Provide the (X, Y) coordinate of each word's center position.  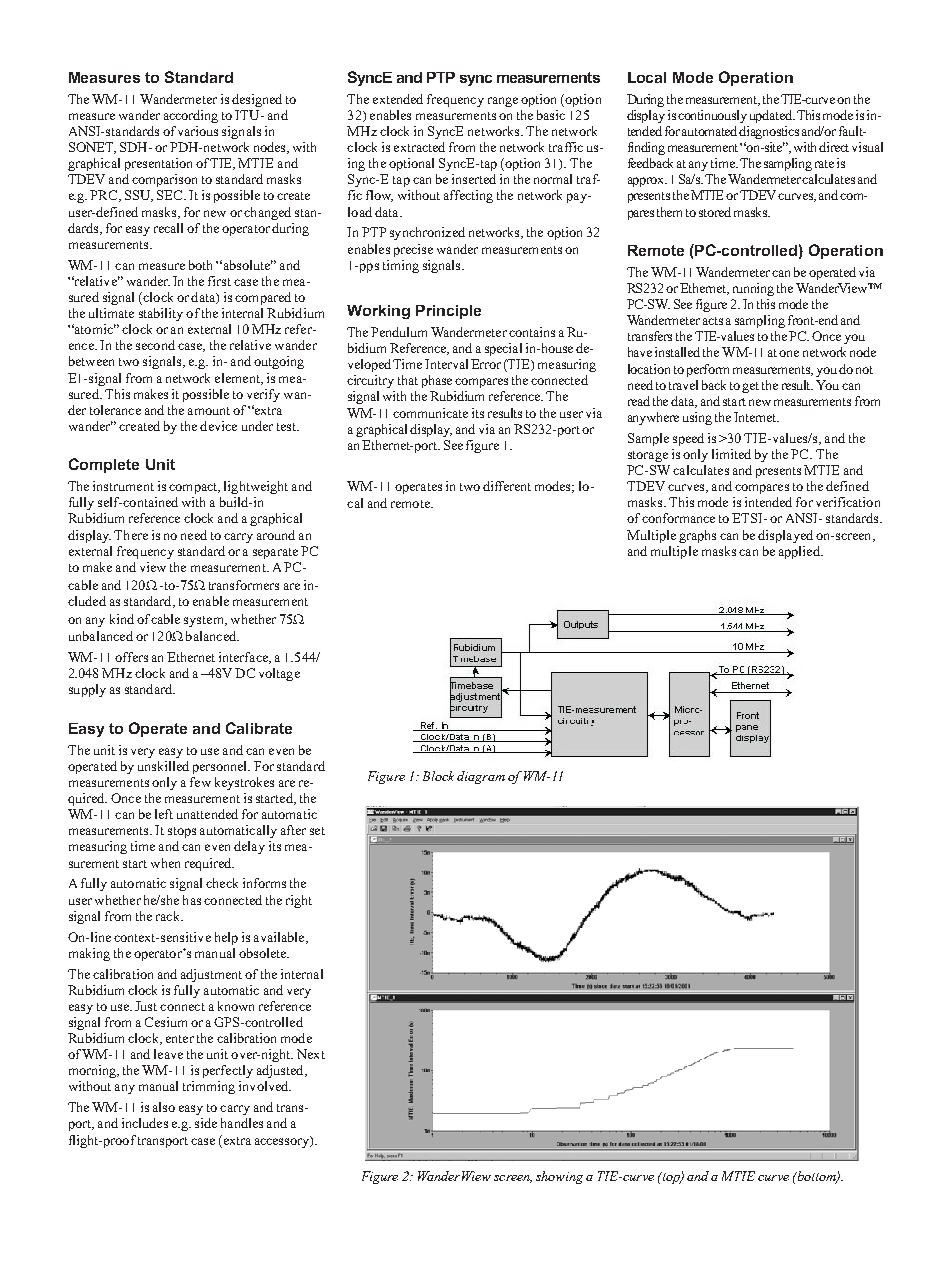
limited (731, 454)
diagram (481, 777)
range (503, 102)
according (191, 116)
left (164, 814)
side (206, 1123)
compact (194, 488)
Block (438, 776)
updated (772, 116)
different (507, 486)
